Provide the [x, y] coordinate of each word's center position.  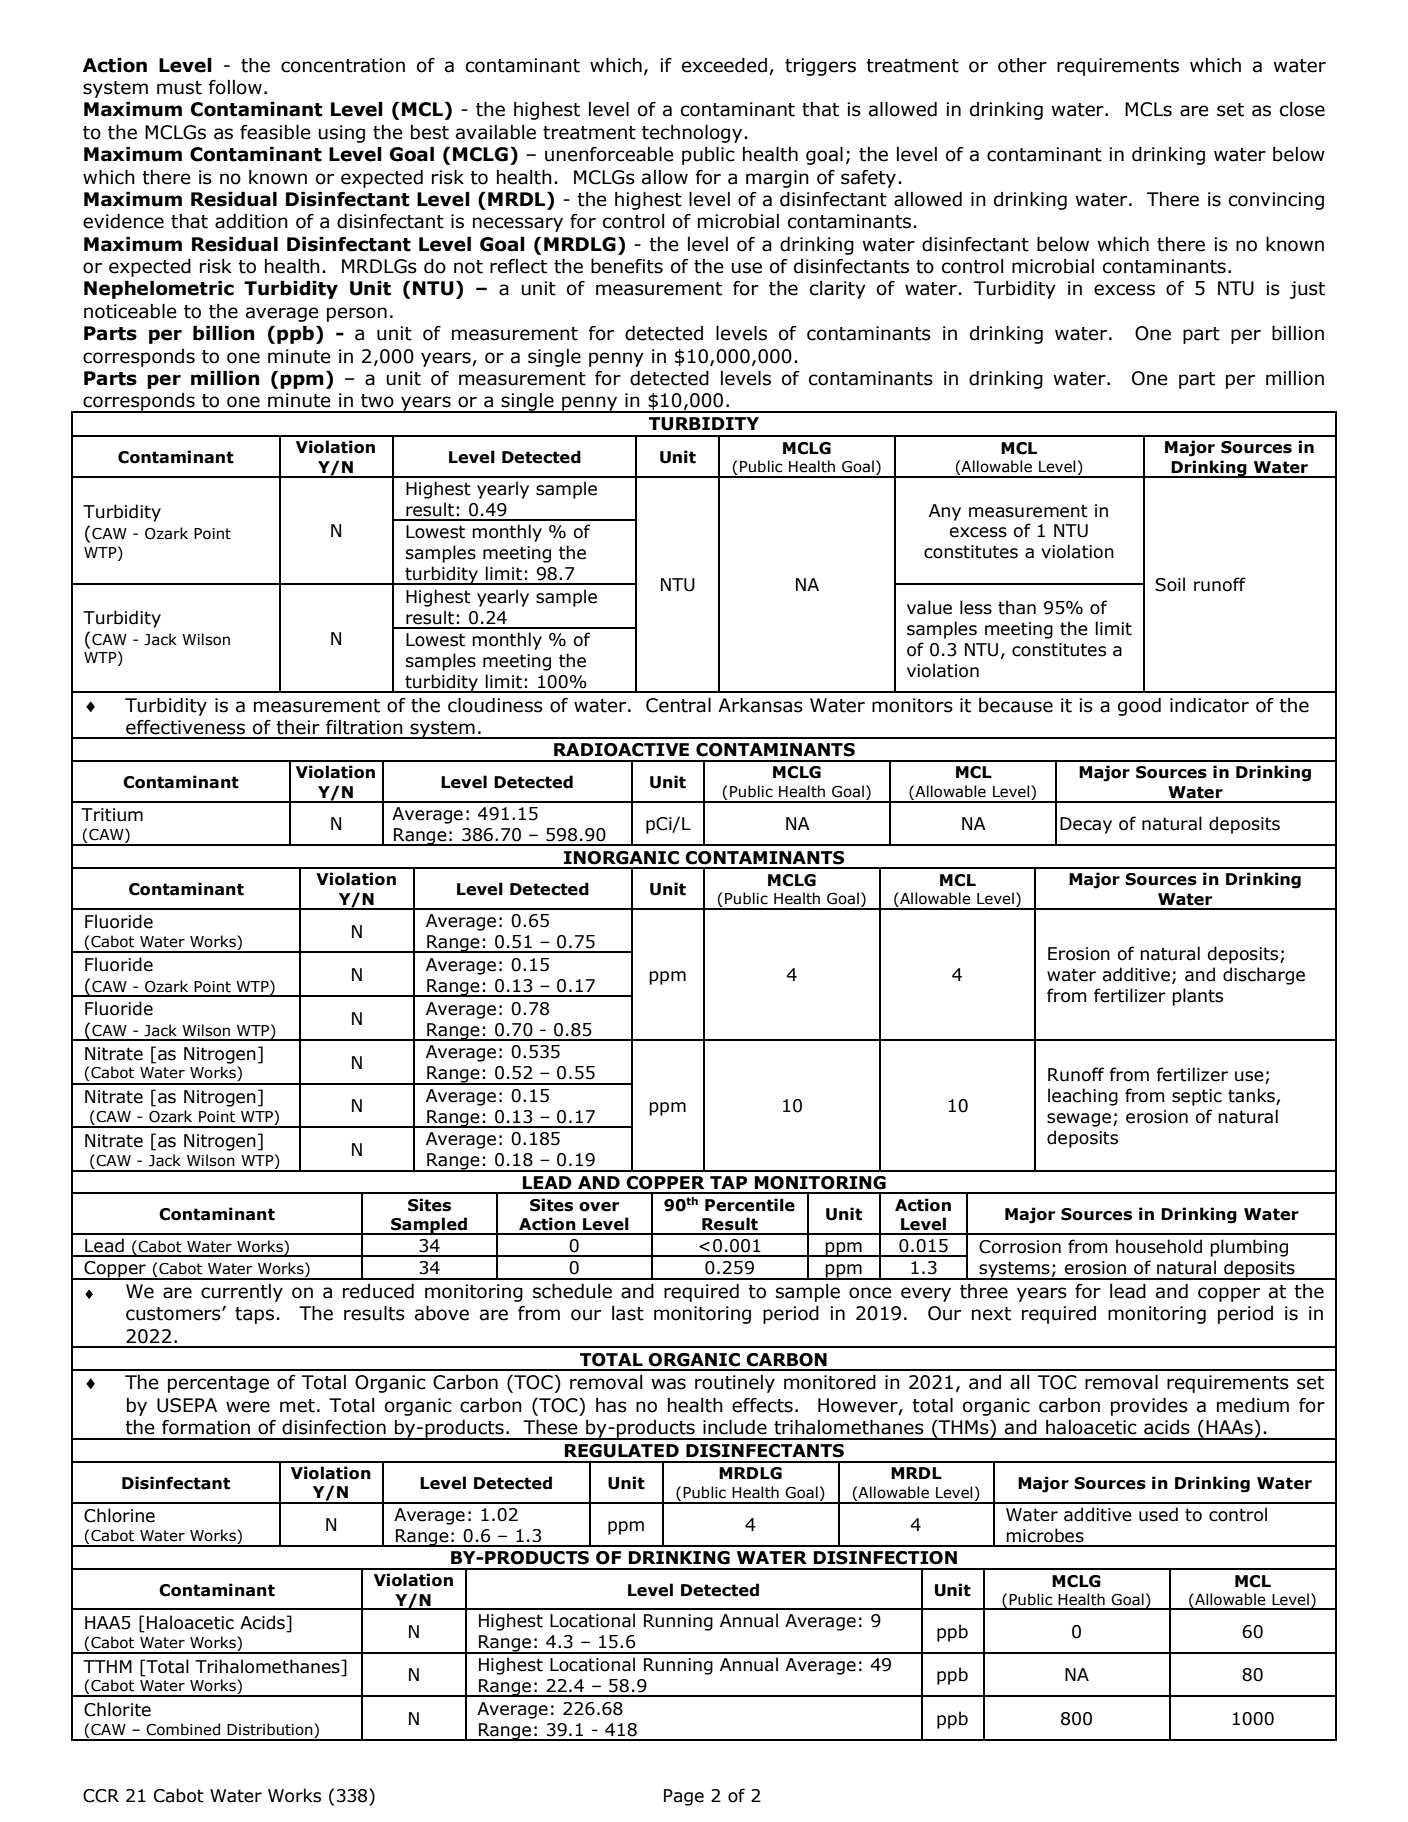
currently [242, 1293]
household [1159, 1246]
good [1139, 707]
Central [678, 705]
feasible [275, 132]
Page [684, 1797]
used [1158, 1514]
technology [692, 134]
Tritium [112, 815]
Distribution [271, 1730]
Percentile [750, 1205]
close [1302, 109]
